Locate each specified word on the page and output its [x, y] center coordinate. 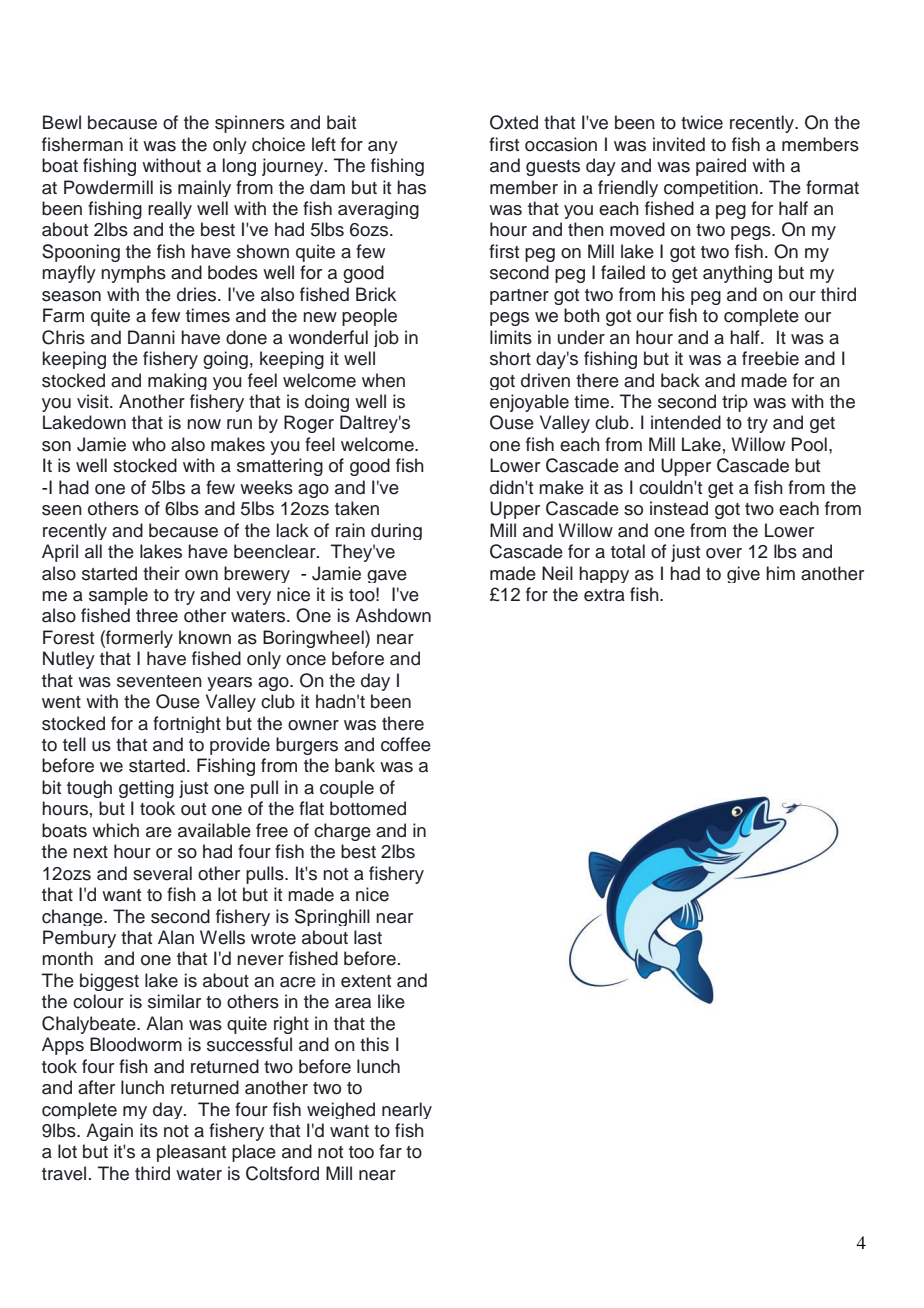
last [368, 937]
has [411, 187]
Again [109, 1132]
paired [721, 167]
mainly [204, 188]
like [391, 1001]
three [157, 615]
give [743, 574]
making [177, 381]
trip [735, 403]
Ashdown [393, 615]
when [383, 380]
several [162, 873]
